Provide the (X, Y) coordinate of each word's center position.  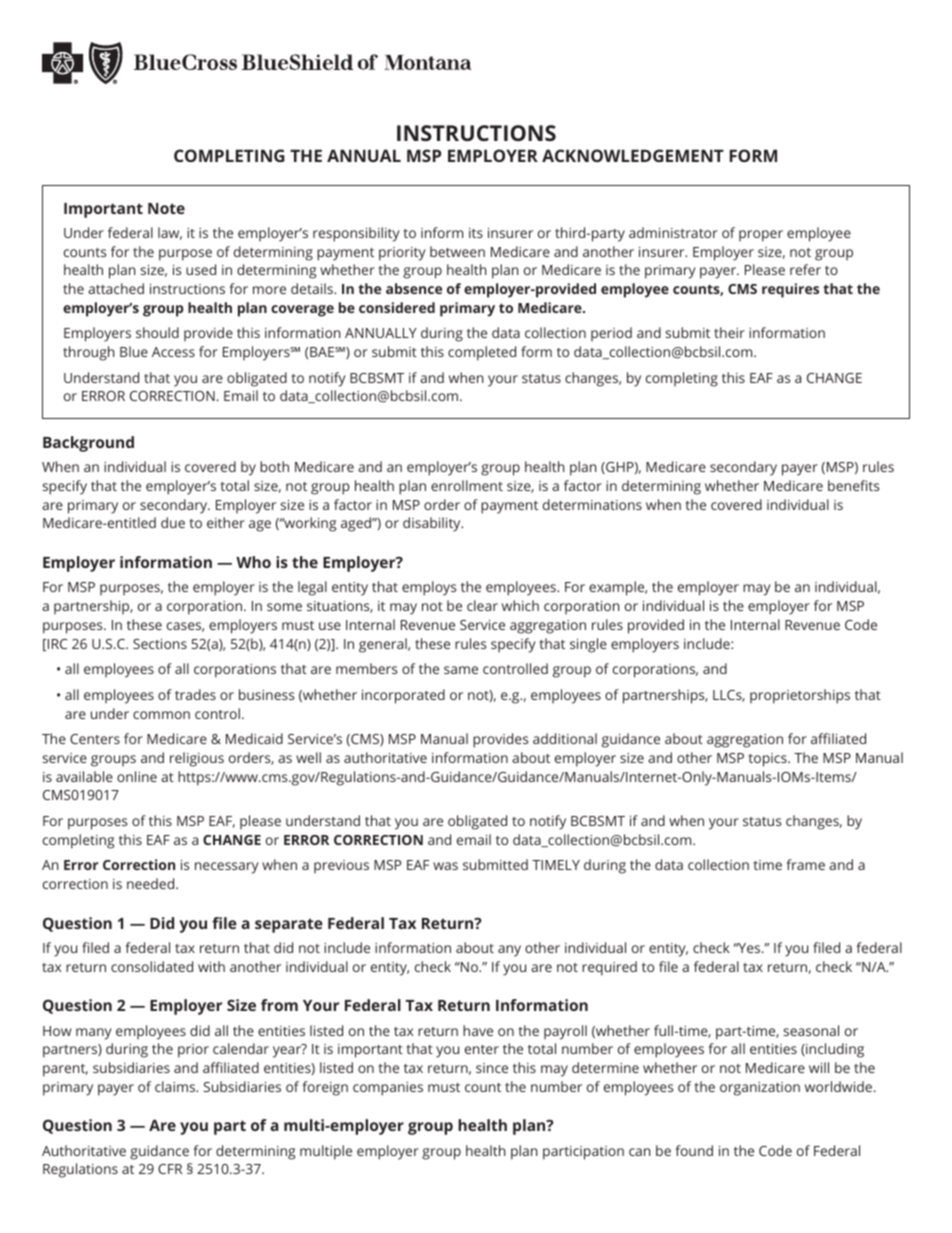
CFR (170, 1169)
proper (761, 236)
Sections (160, 644)
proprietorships (800, 696)
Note (166, 208)
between (457, 251)
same (461, 670)
